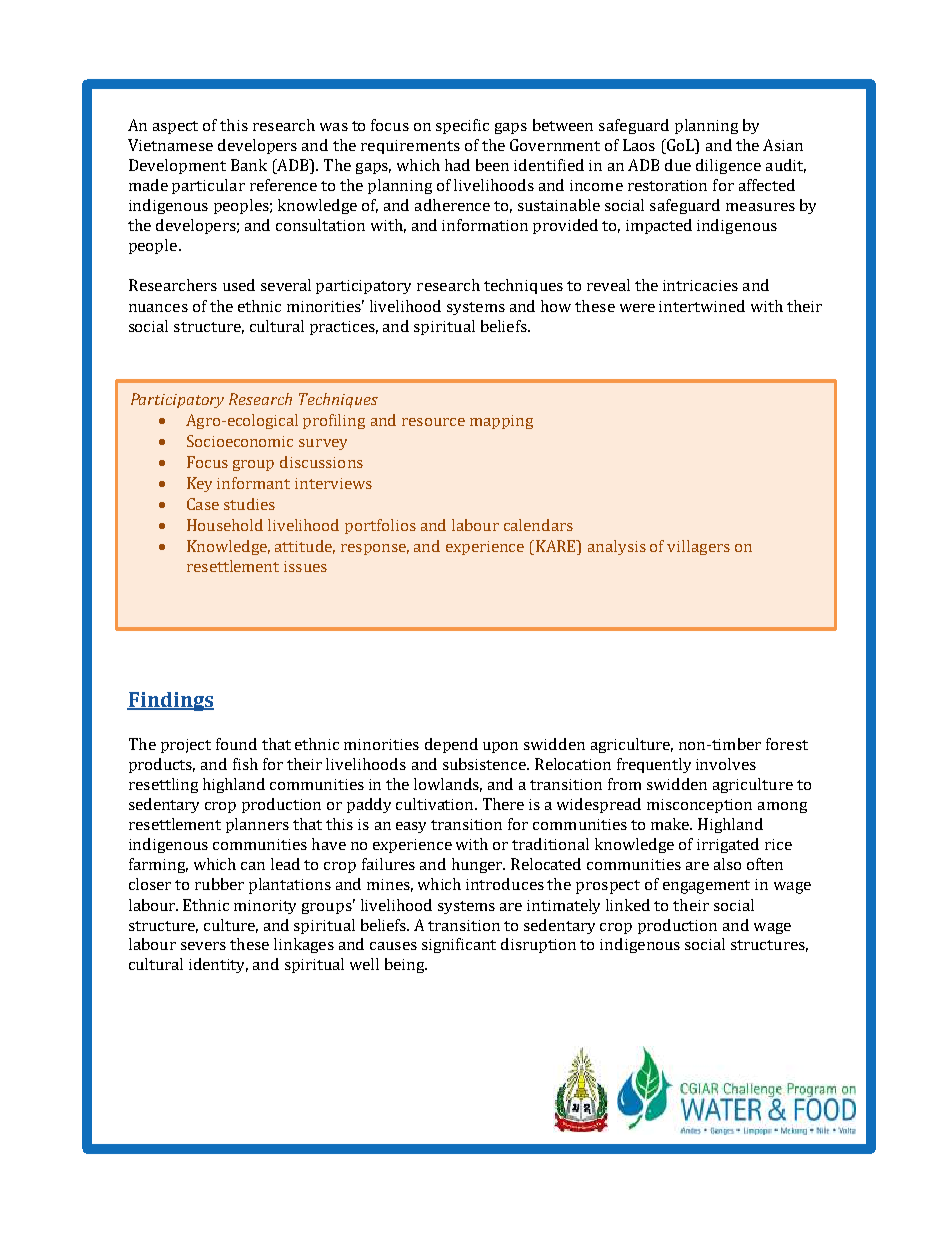 The width and height of the screenshot is (952, 1233). I want to click on significant, so click(459, 945).
